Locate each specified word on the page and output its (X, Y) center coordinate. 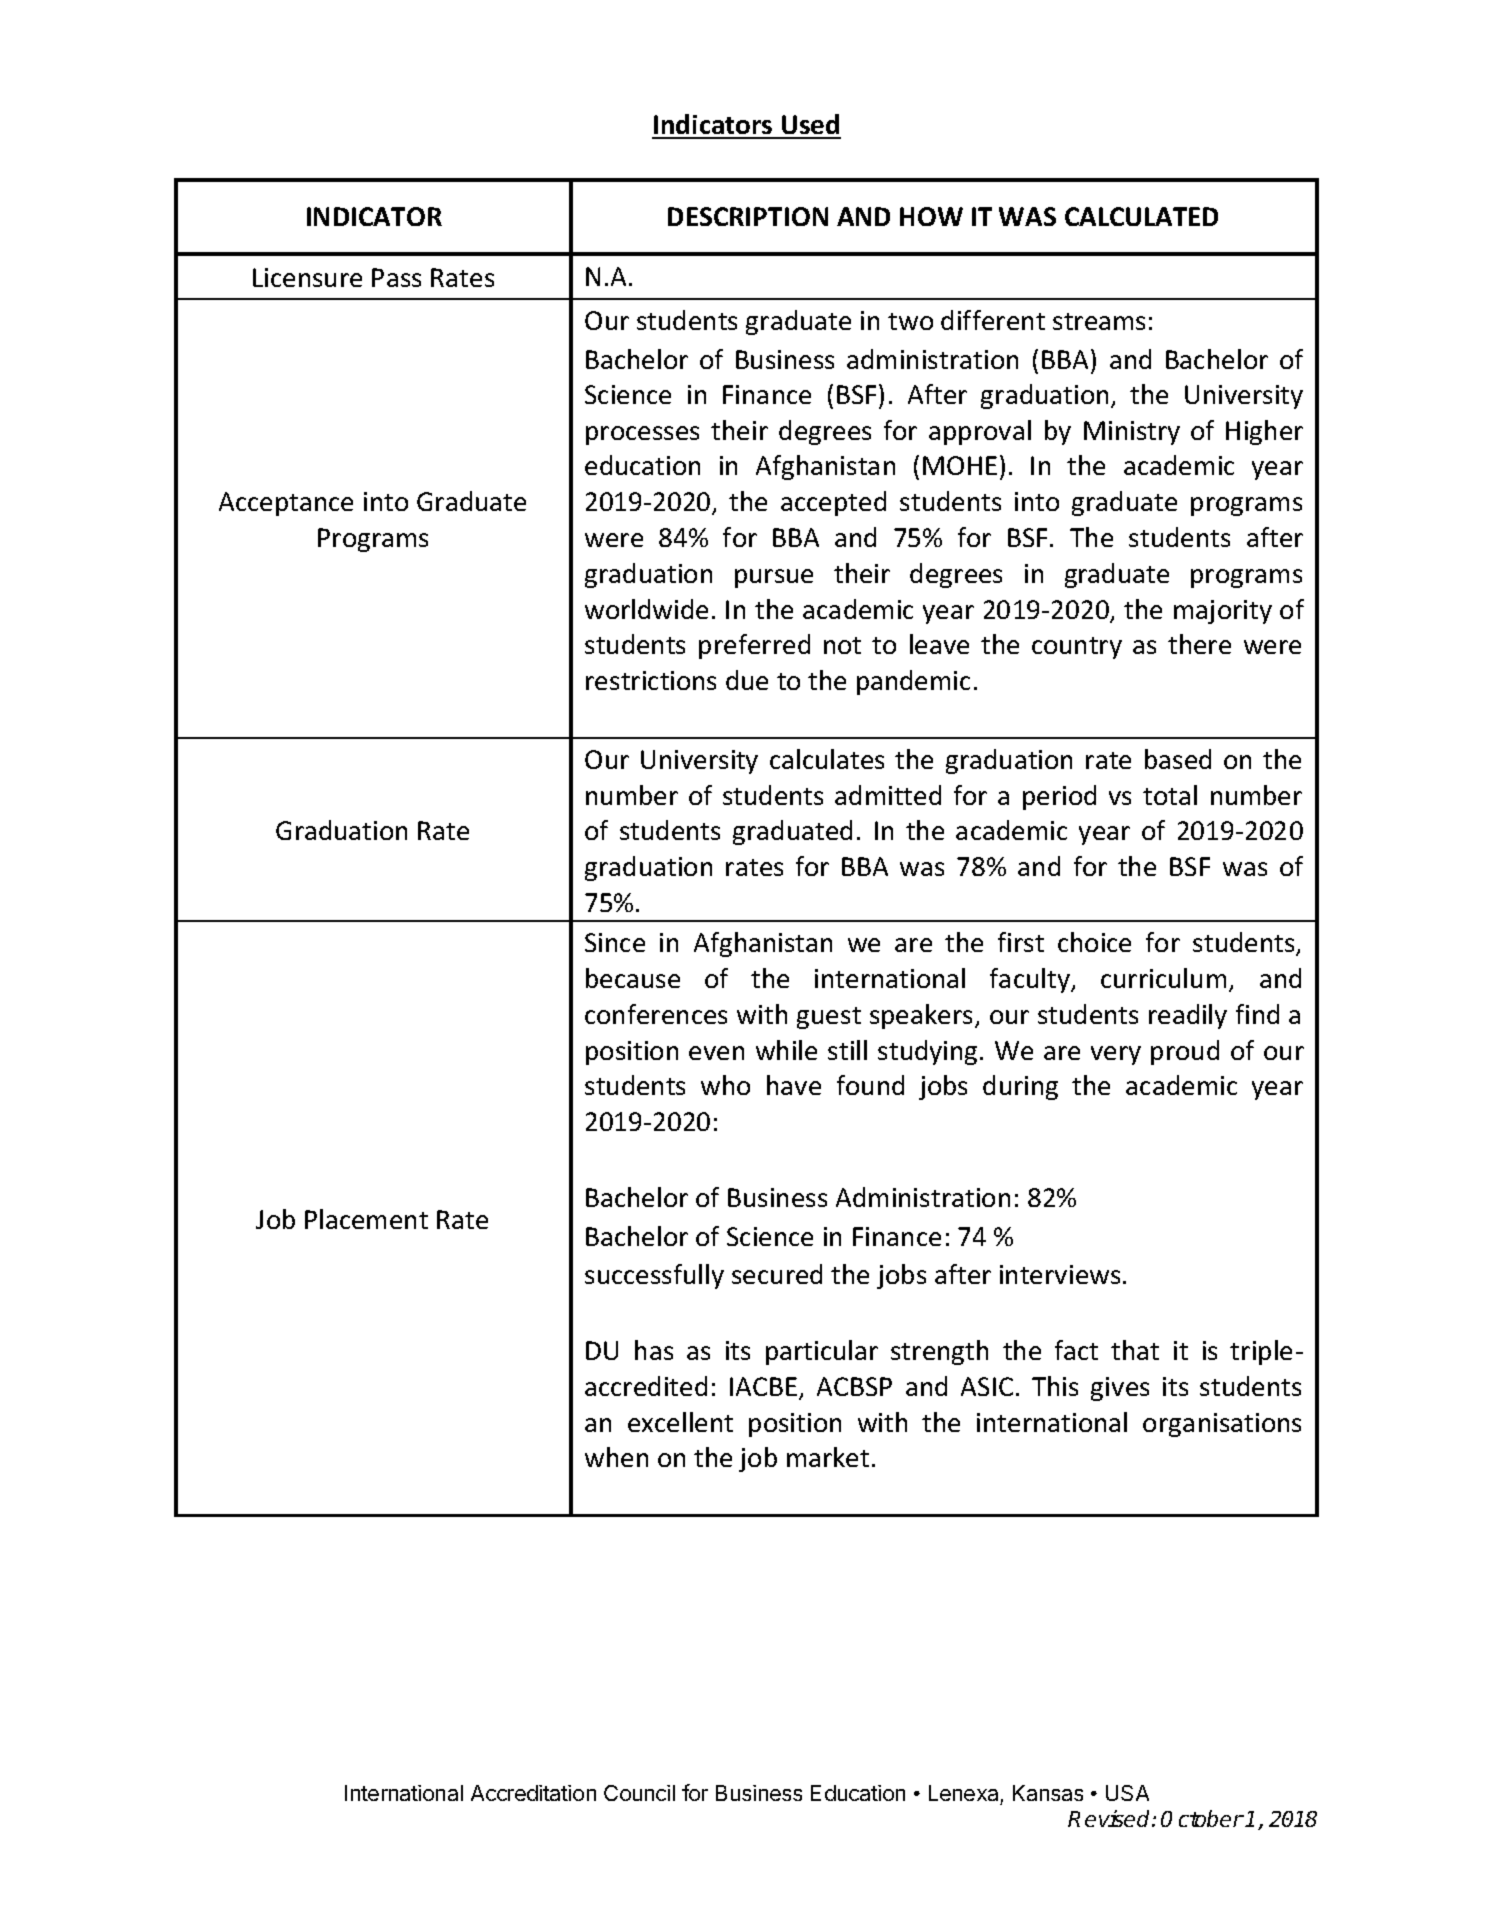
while (786, 1050)
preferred (754, 646)
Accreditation (533, 1793)
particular (822, 1352)
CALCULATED (1141, 216)
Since (615, 942)
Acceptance (286, 504)
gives (1120, 1389)
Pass (396, 277)
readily (1188, 1016)
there (1199, 644)
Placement (366, 1219)
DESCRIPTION (748, 216)
